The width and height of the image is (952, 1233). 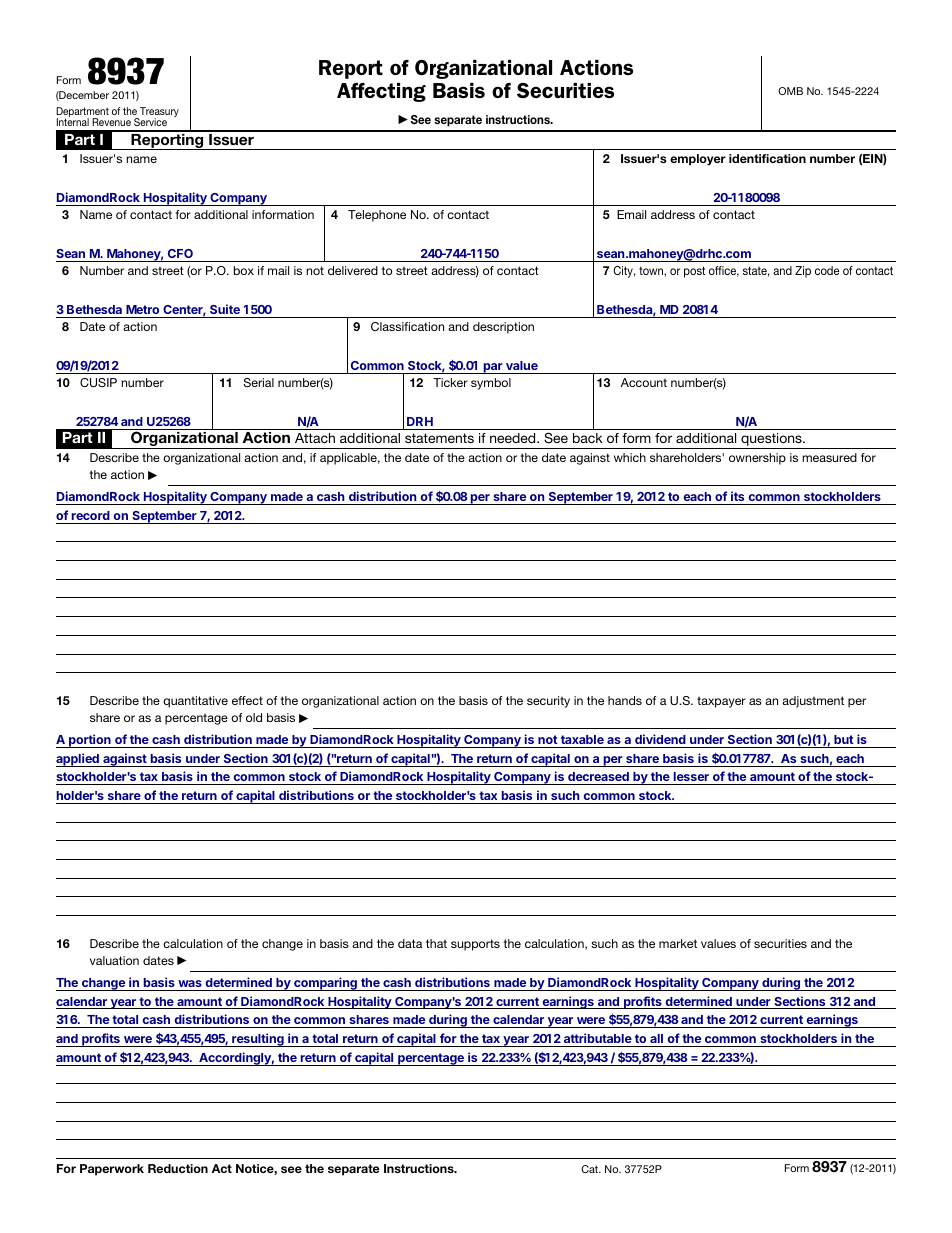 What do you see at coordinates (767, 158) in the image?
I see `identification` at bounding box center [767, 158].
